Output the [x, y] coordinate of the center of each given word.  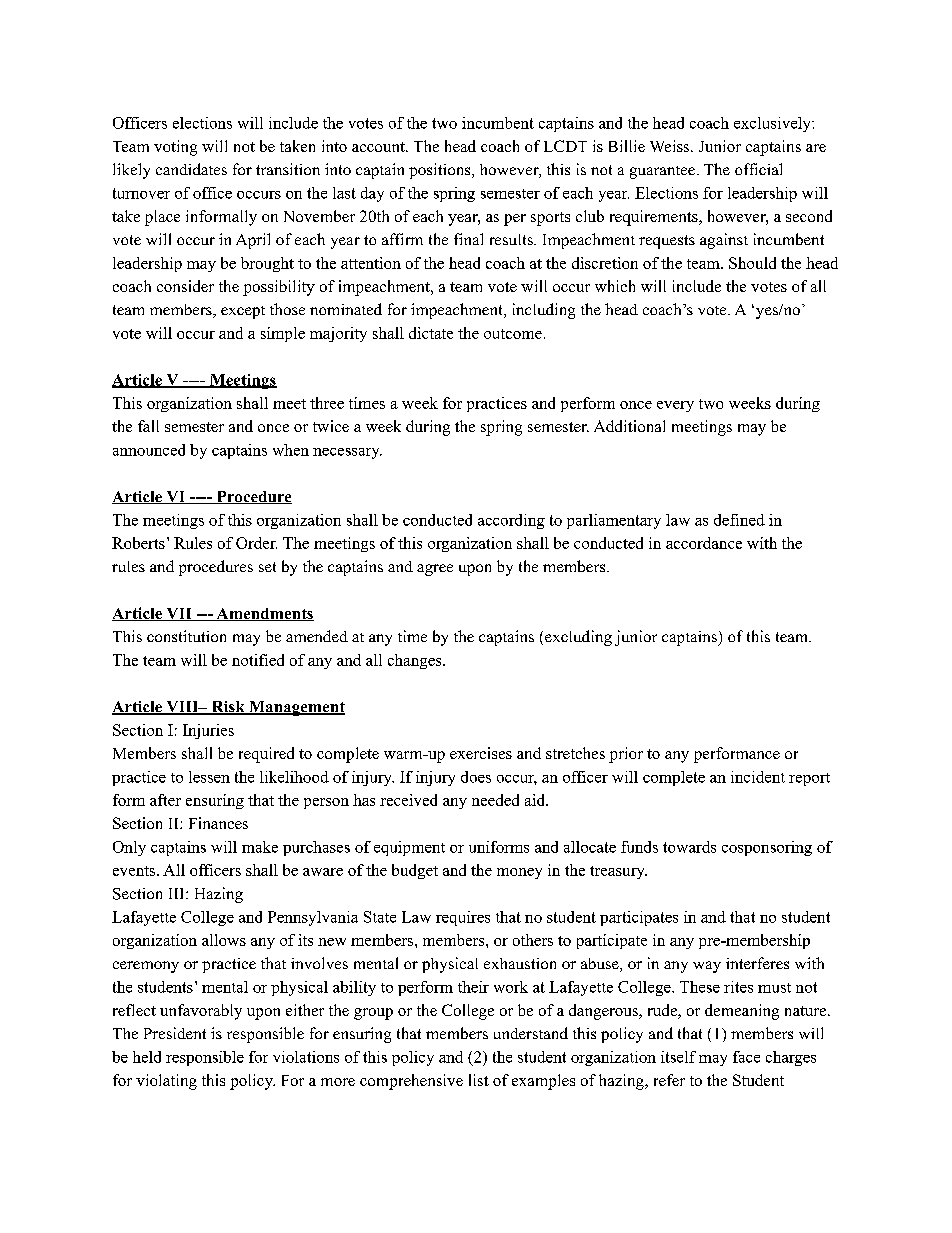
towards [689, 847]
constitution [186, 636]
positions [441, 171]
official [758, 169]
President [175, 1033]
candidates [191, 169]
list [479, 1080]
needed [495, 800]
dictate [431, 333]
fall [148, 426]
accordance [704, 543]
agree [435, 570]
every [675, 406]
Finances [218, 823]
